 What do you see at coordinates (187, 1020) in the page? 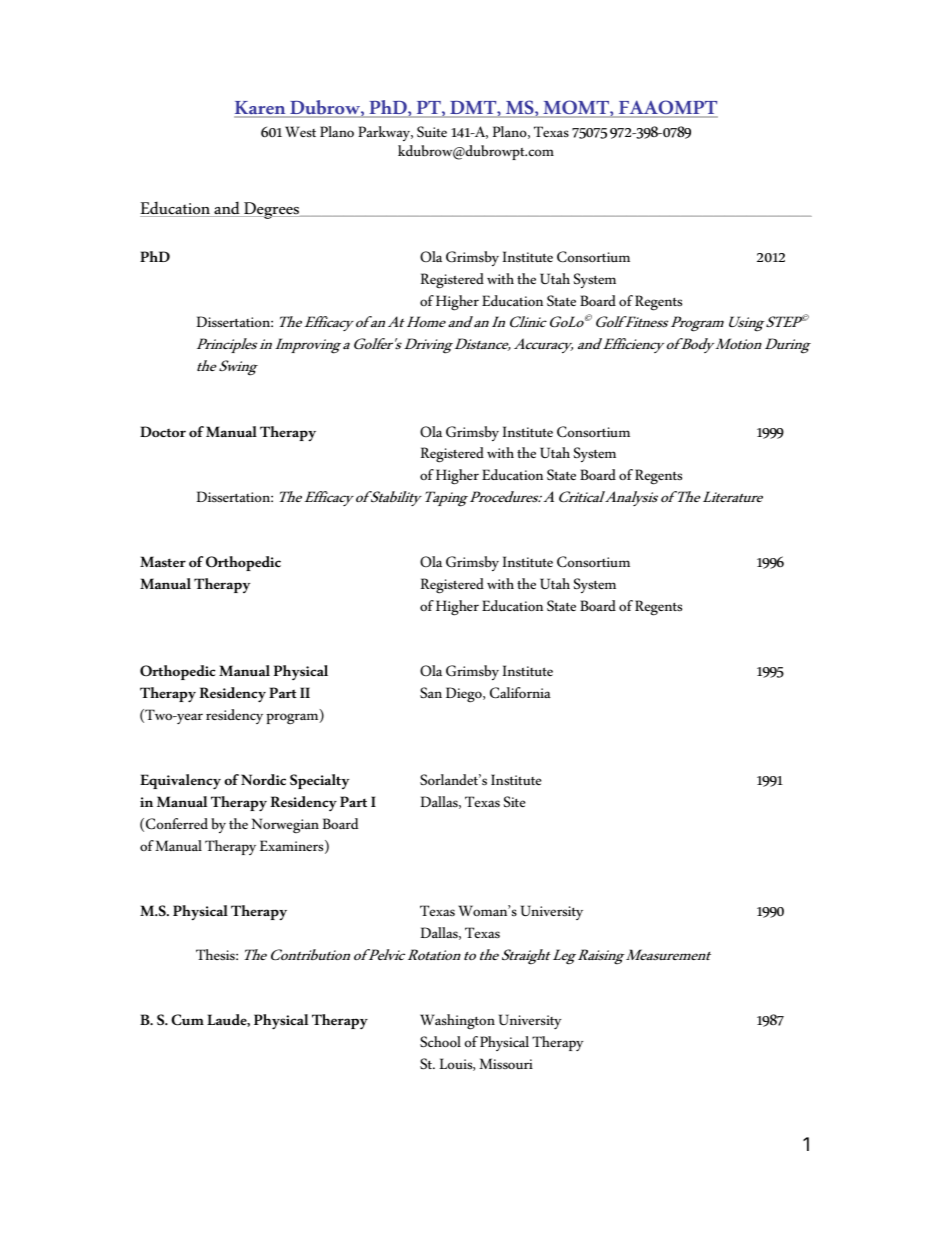
I see `Cum` at bounding box center [187, 1020].
